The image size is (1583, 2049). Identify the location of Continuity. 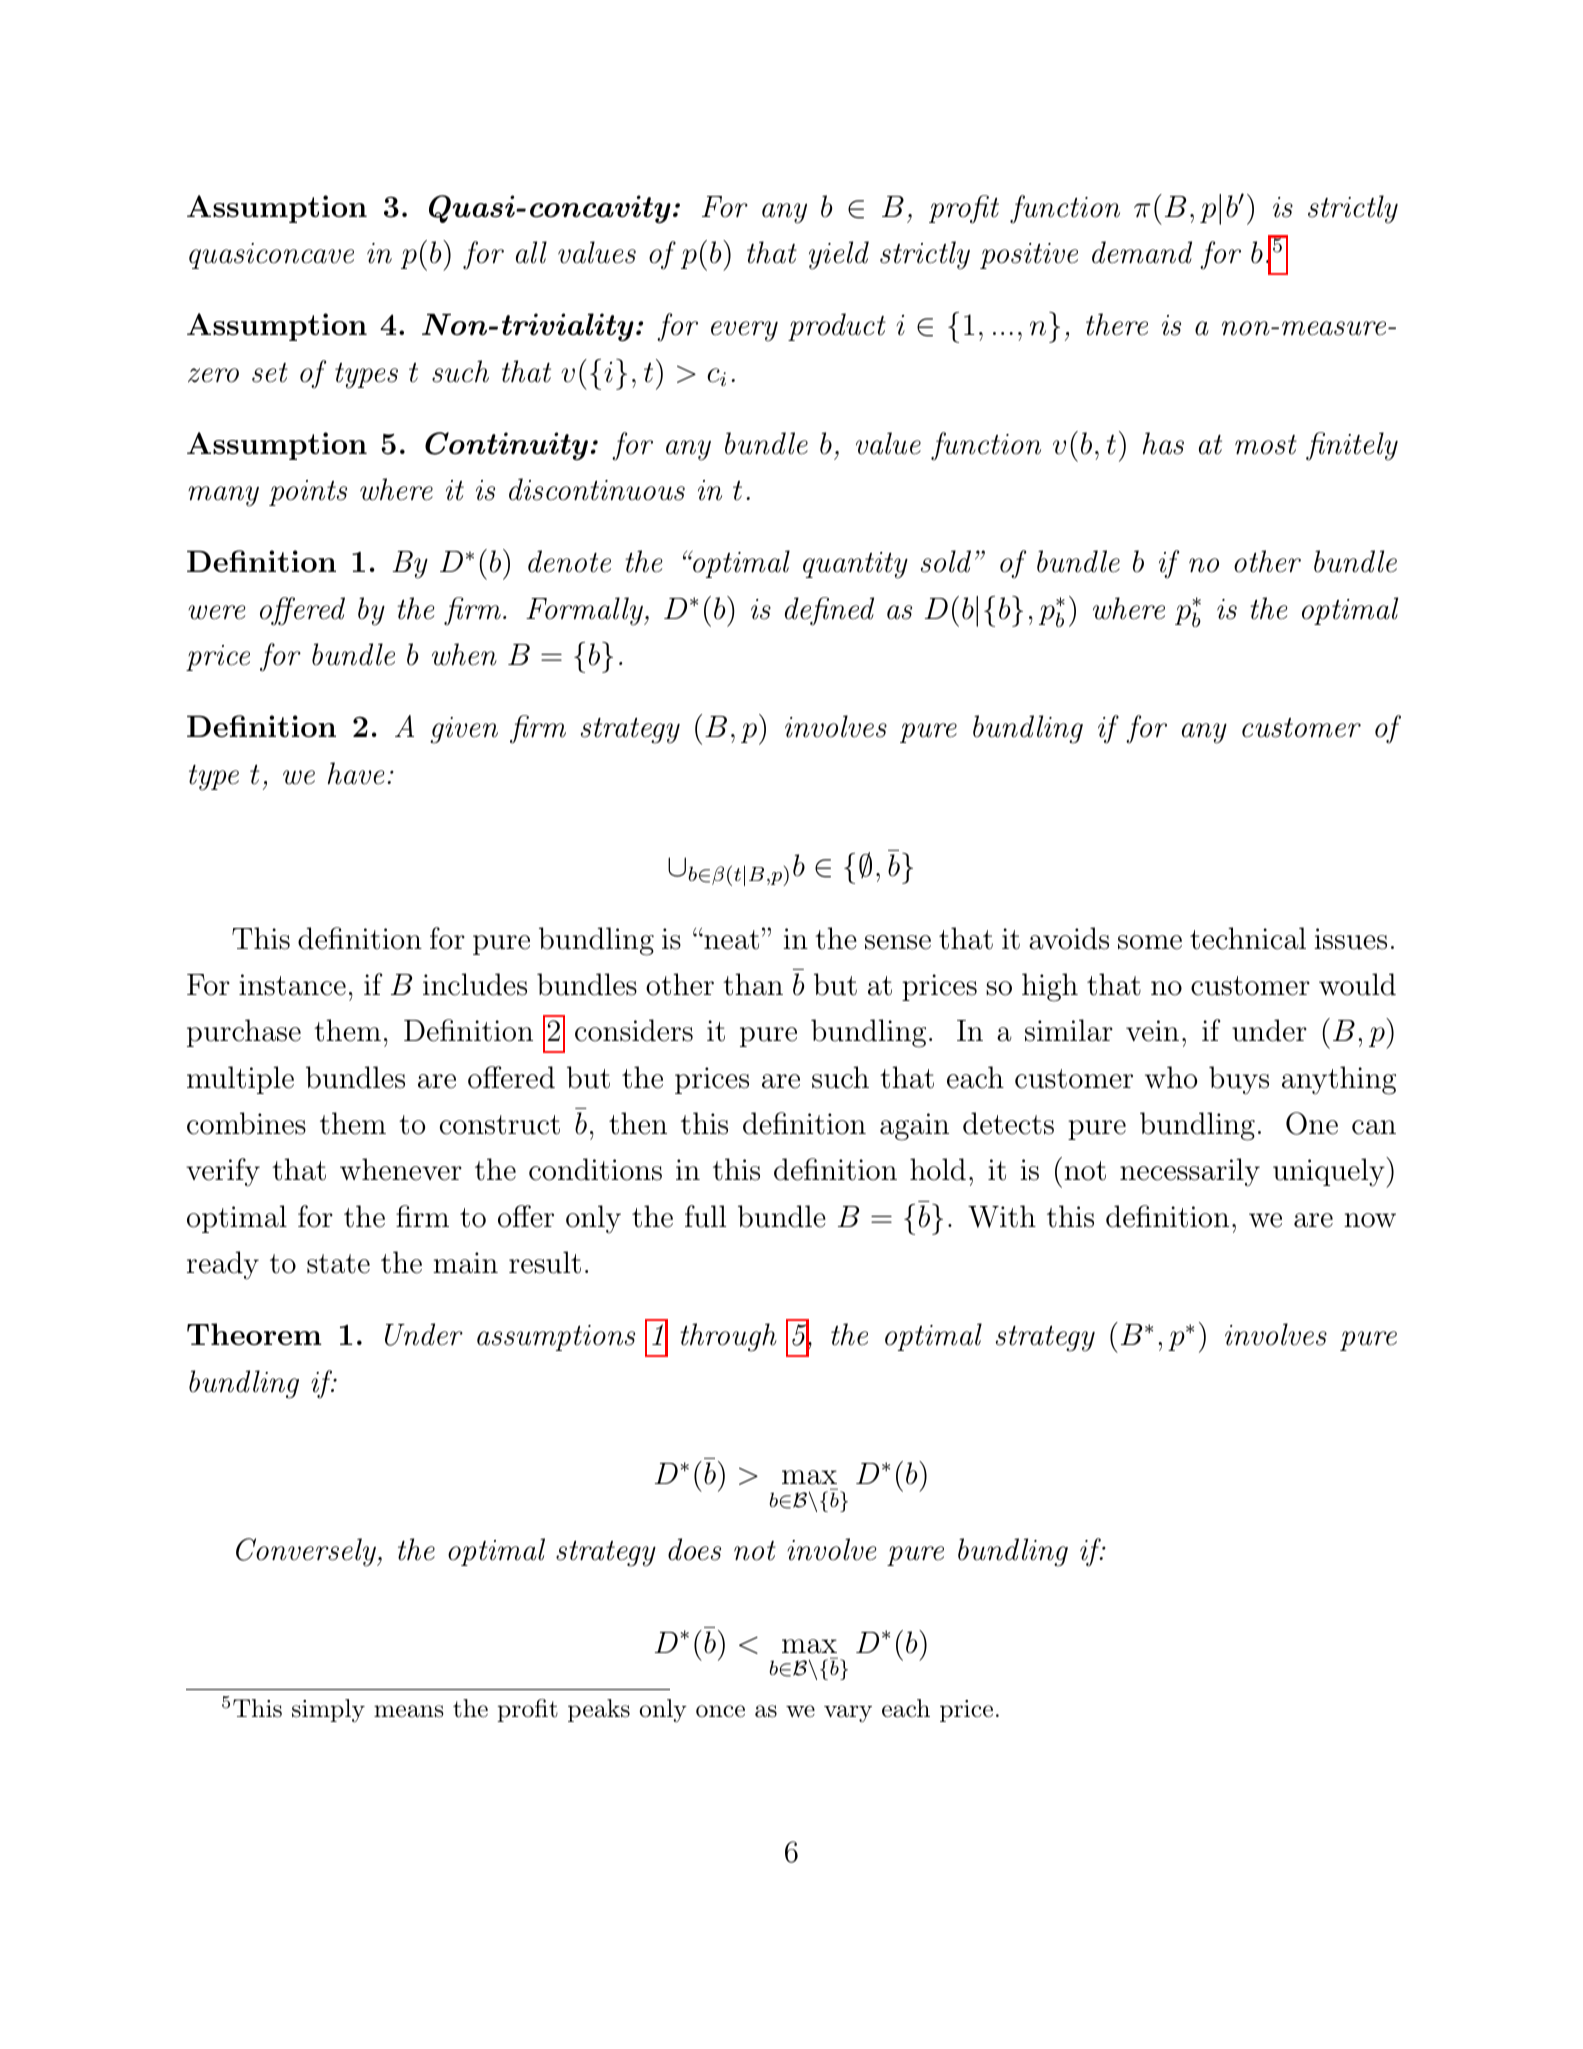
(506, 446).
